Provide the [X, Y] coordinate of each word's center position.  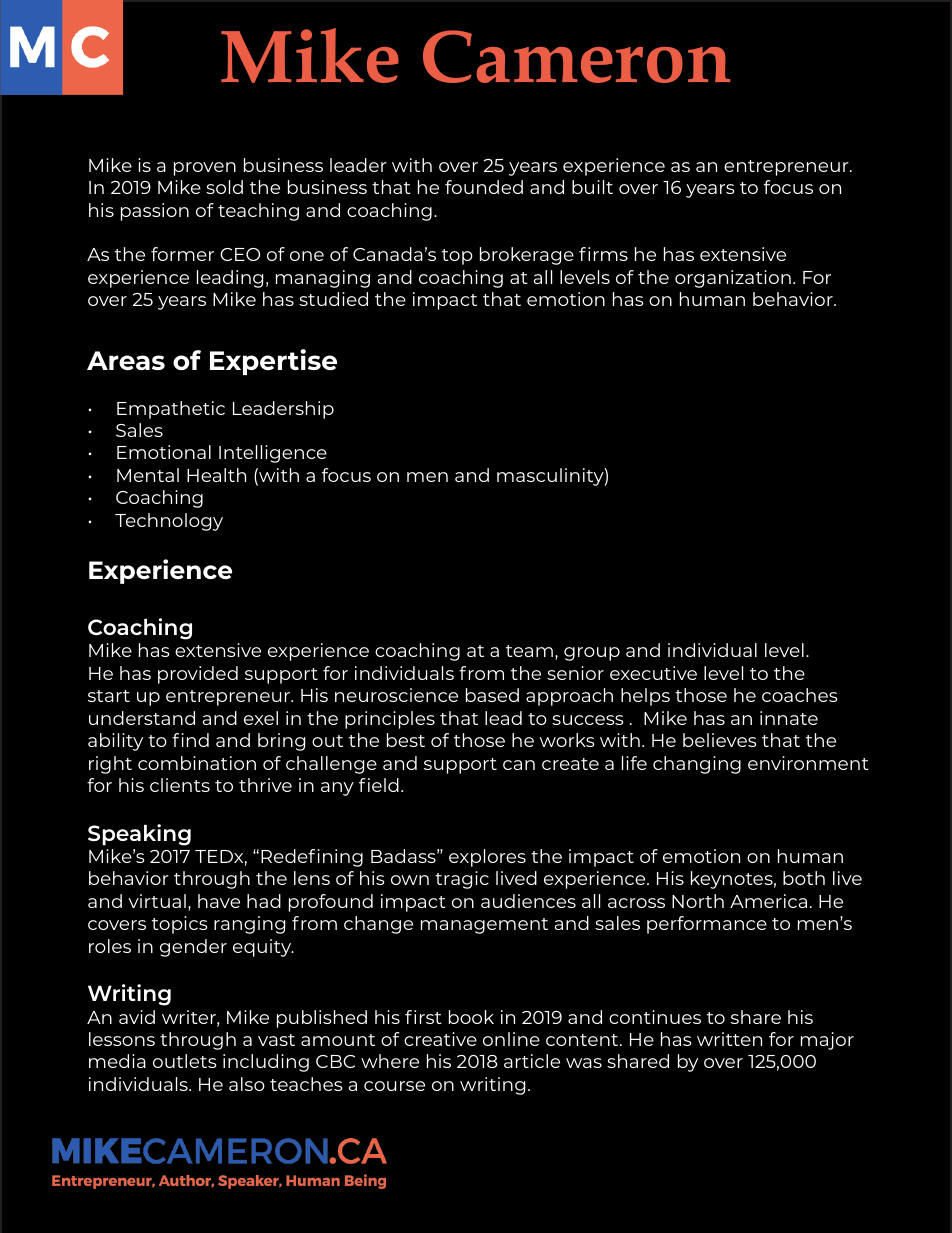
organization [733, 279]
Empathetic [171, 410]
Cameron [576, 56]
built [592, 187]
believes [720, 740]
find [190, 740]
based [492, 695]
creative [440, 1039]
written [729, 1039]
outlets [185, 1061]
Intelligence [273, 454]
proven [205, 169]
